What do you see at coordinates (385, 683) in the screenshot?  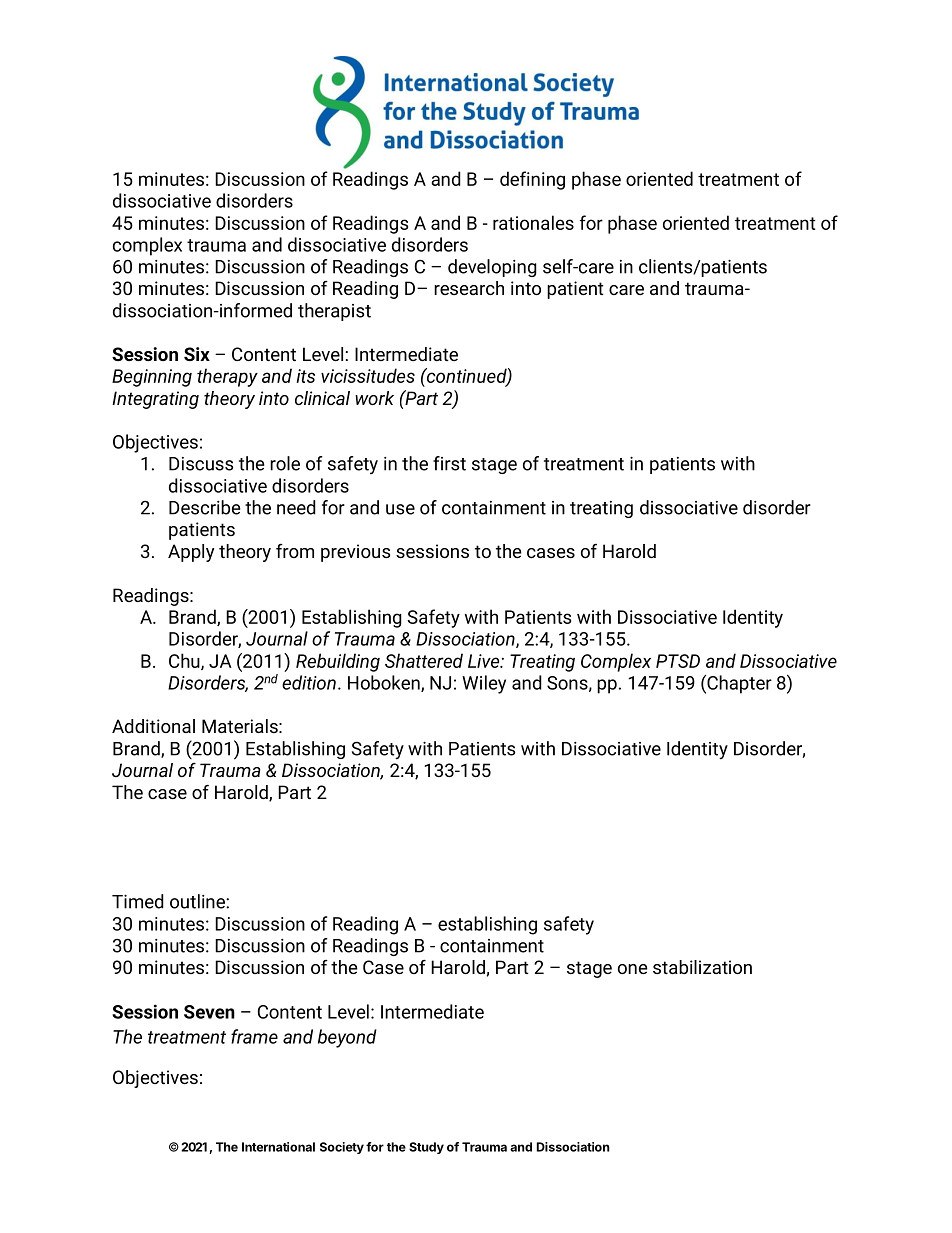 I see `Hoboken` at bounding box center [385, 683].
